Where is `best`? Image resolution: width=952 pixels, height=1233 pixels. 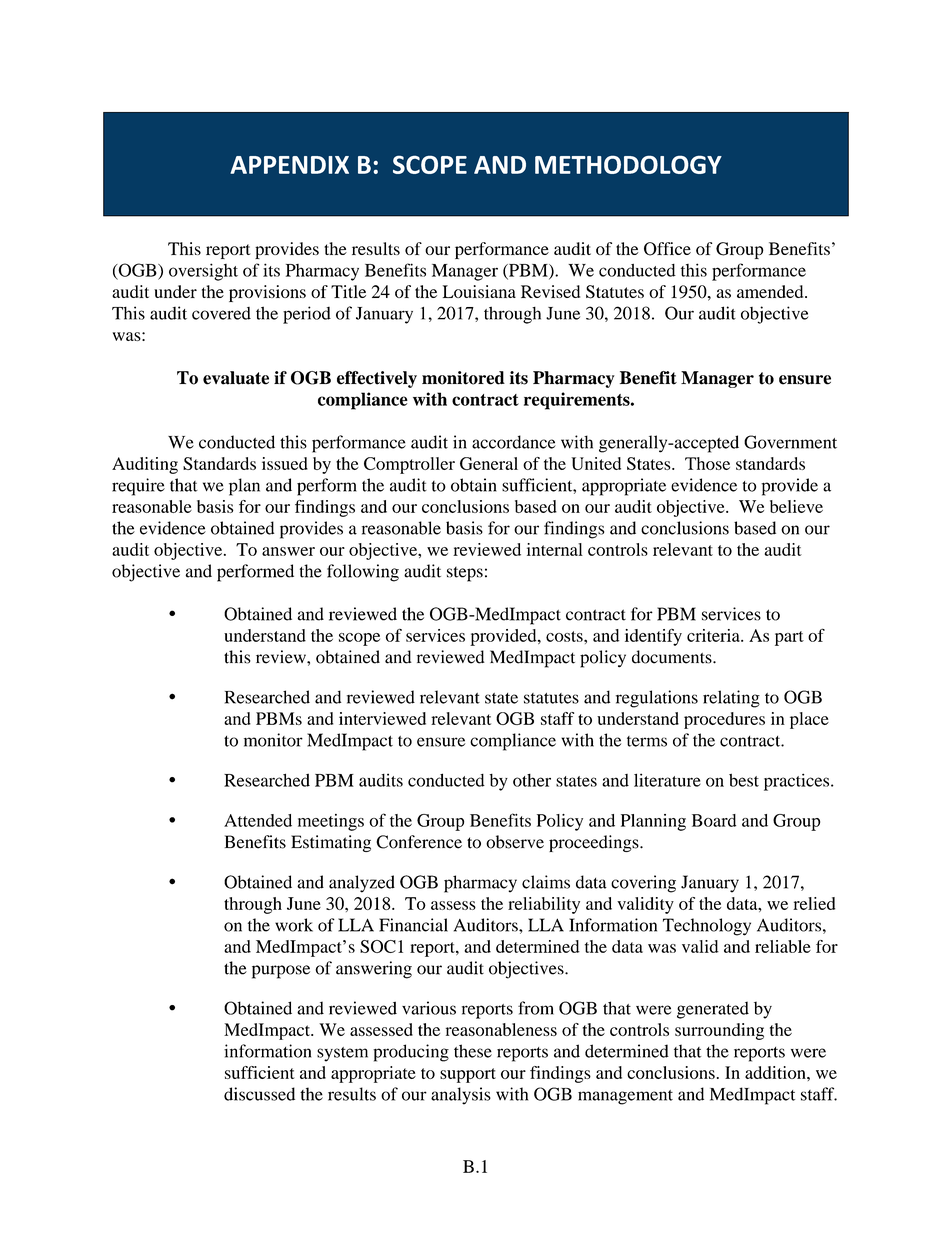 best is located at coordinates (744, 780).
